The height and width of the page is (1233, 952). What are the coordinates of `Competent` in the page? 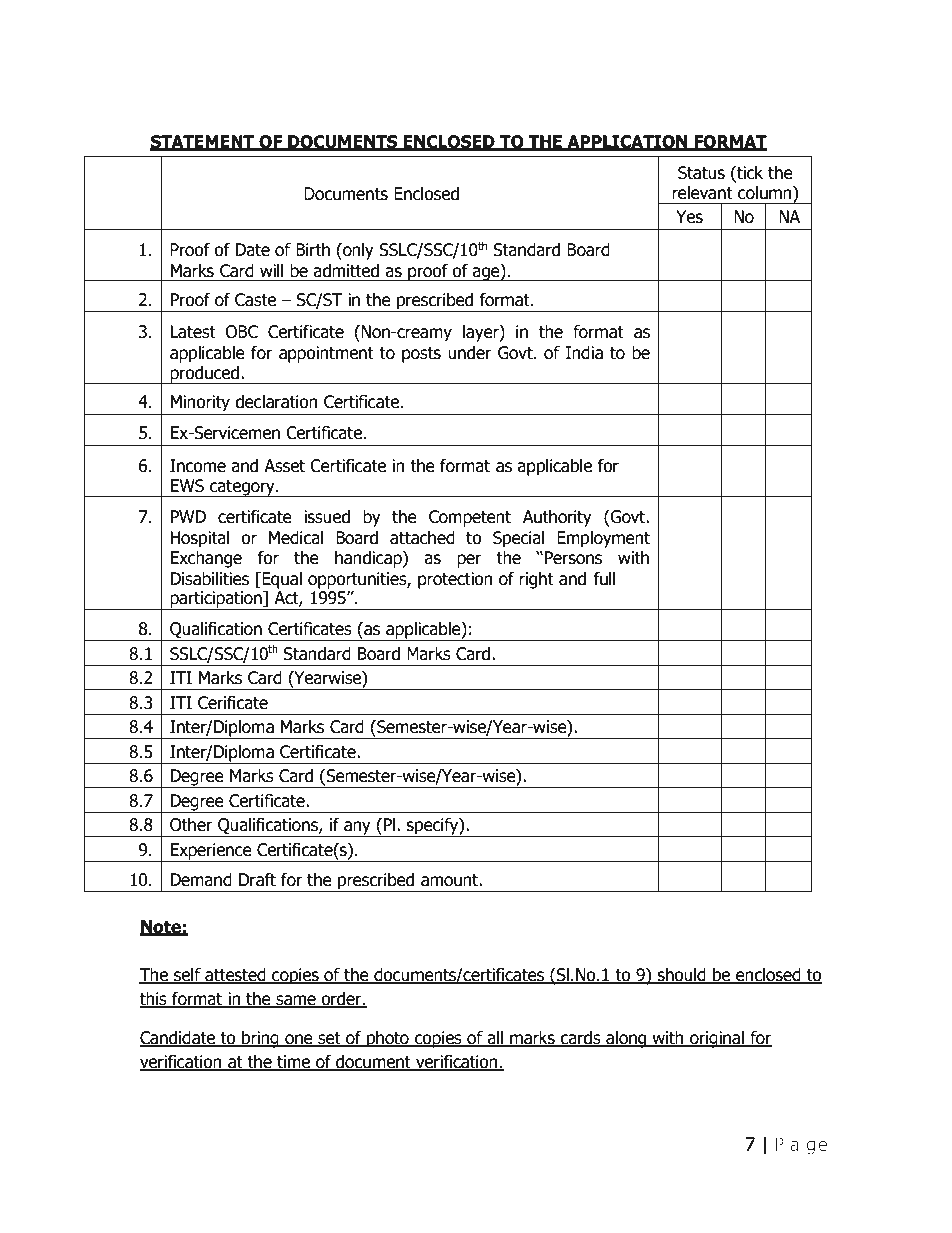 It's located at (470, 518).
